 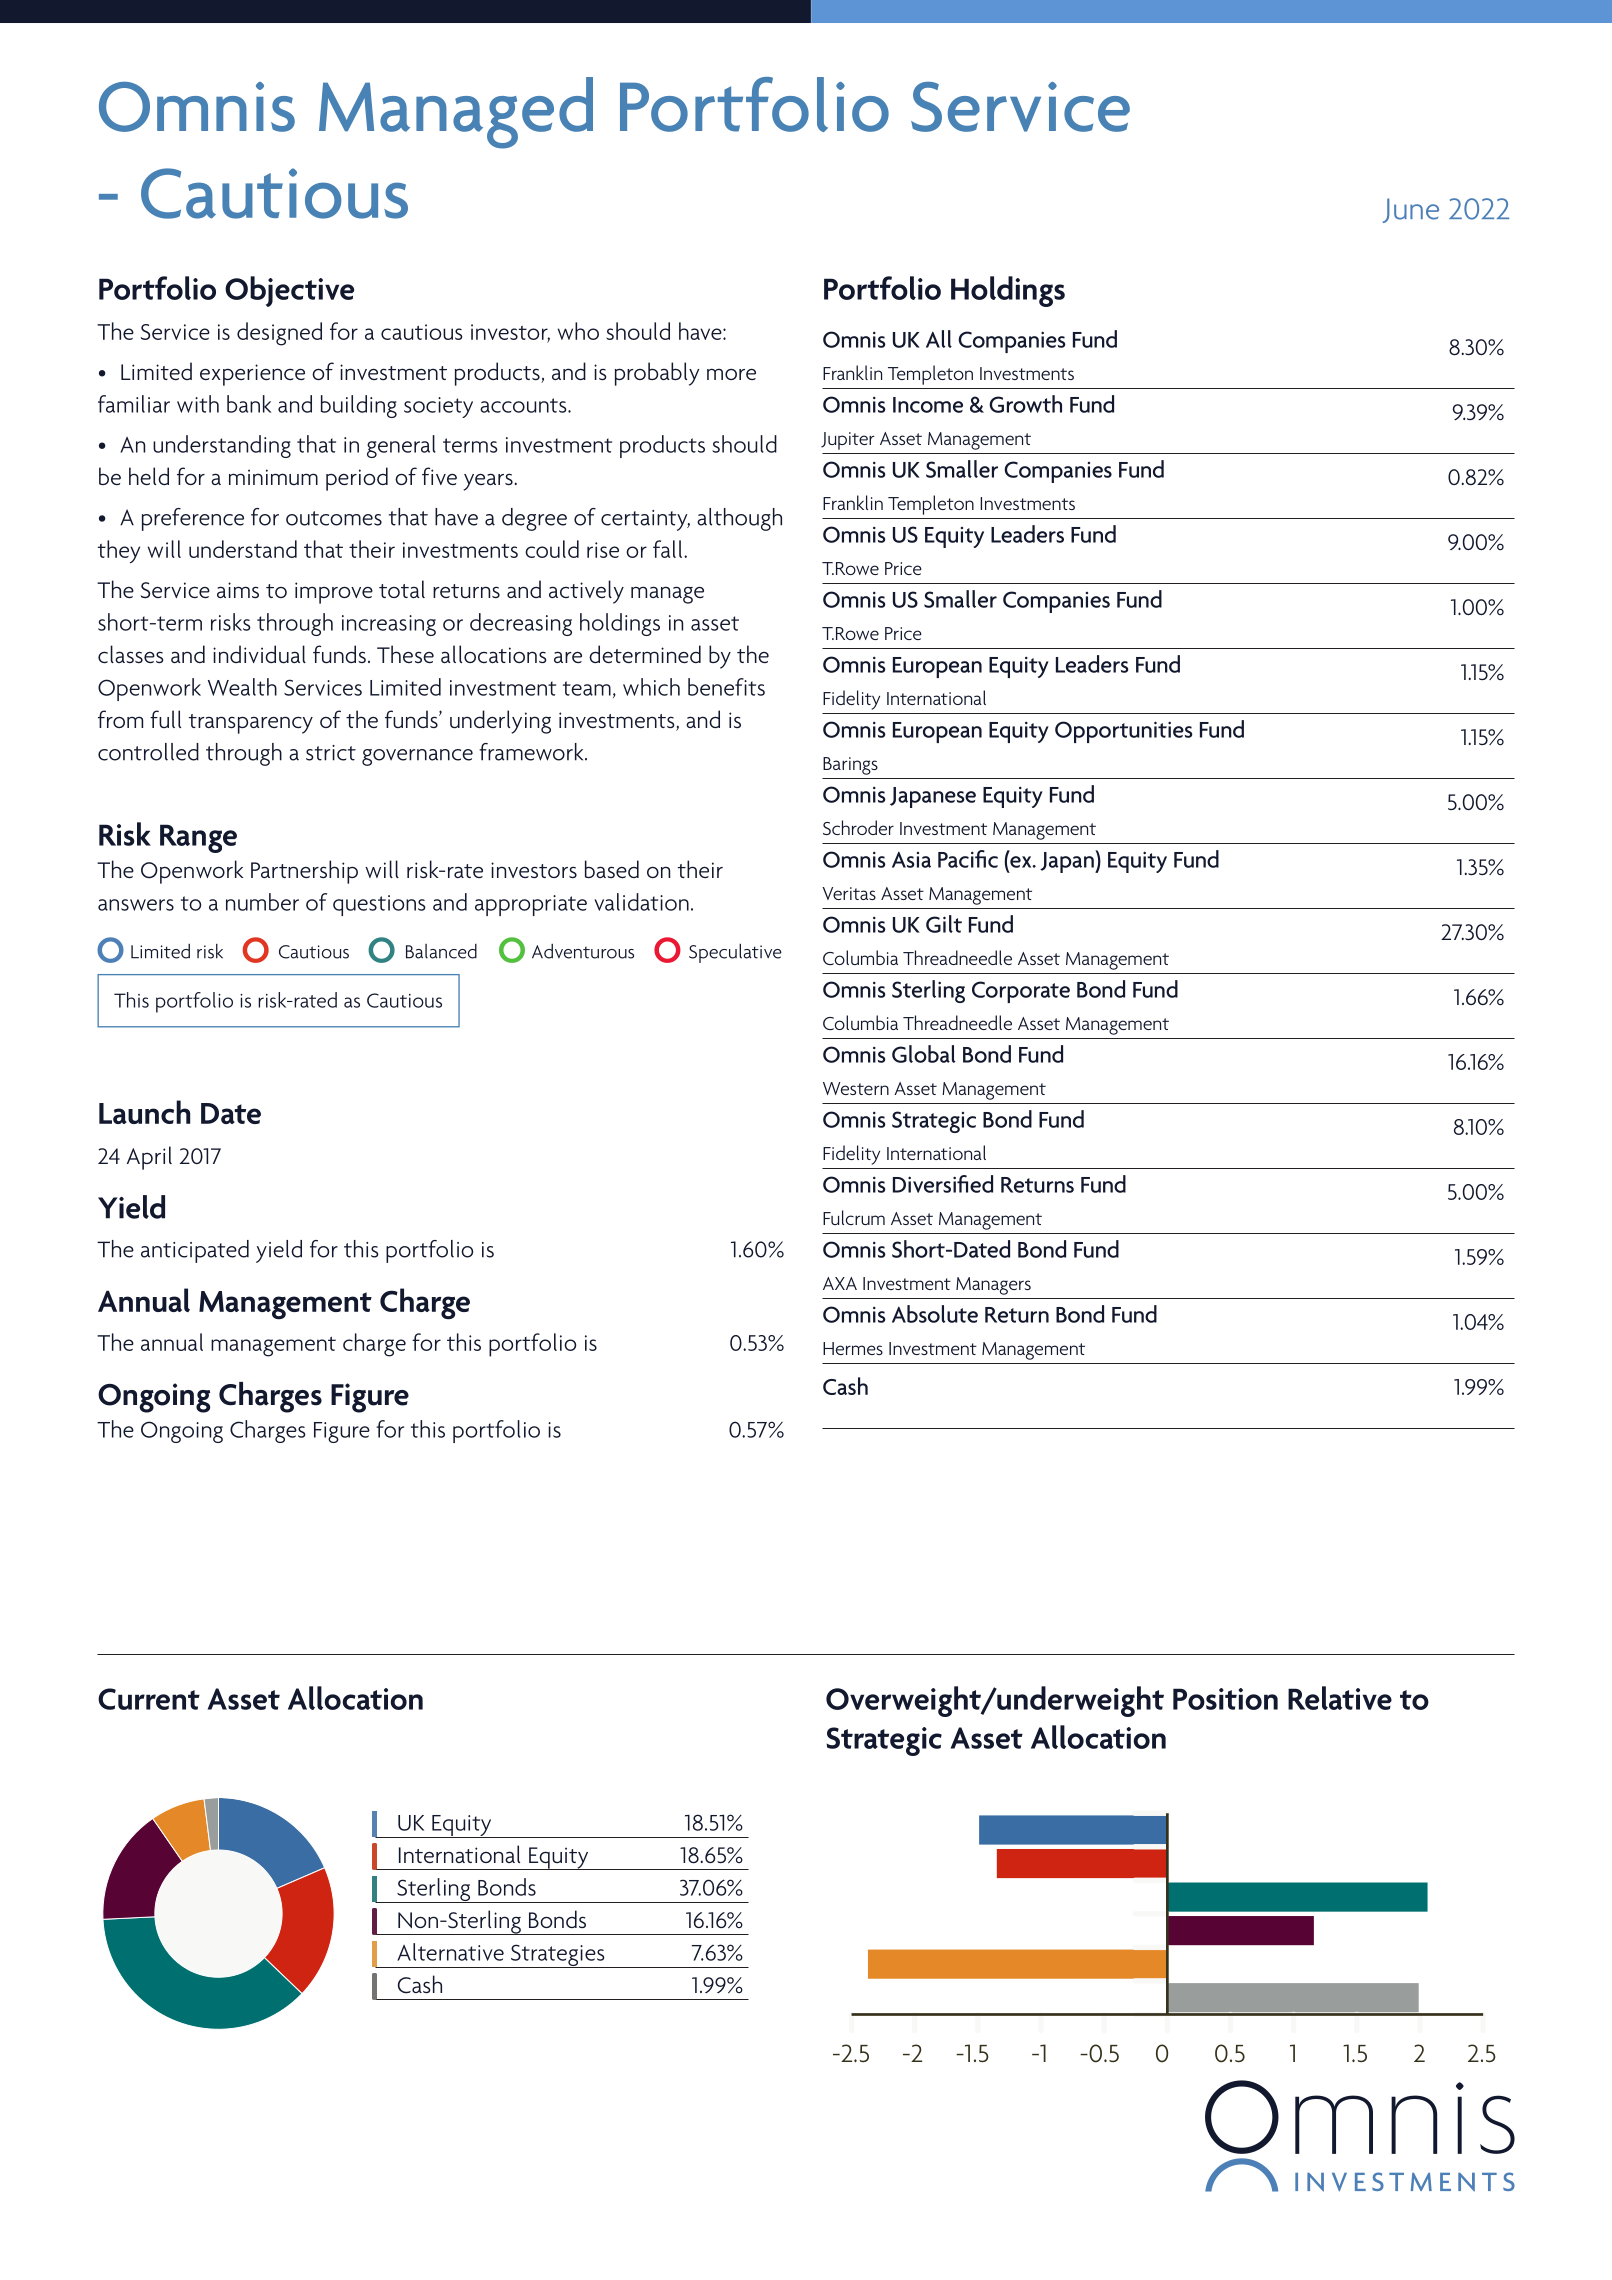 What do you see at coordinates (735, 953) in the image?
I see `Speculative` at bounding box center [735, 953].
